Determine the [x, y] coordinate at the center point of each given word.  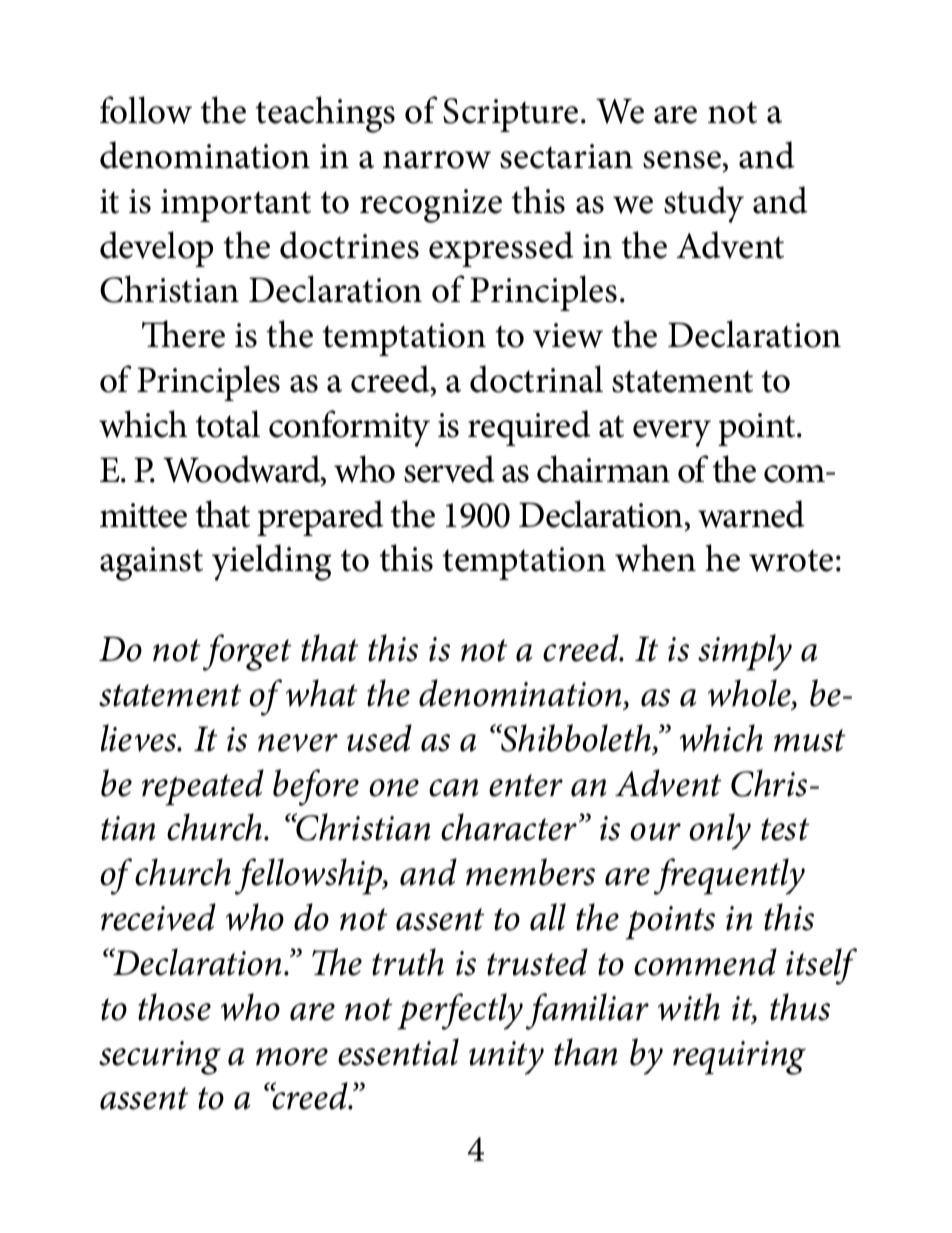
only [720, 831]
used [379, 738]
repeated [203, 787]
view [568, 335]
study [704, 204]
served [449, 469]
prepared [320, 518]
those [174, 1007]
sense [683, 160]
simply [745, 652]
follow [146, 110]
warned [751, 514]
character [510, 827]
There [183, 334]
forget [247, 652]
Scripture [510, 115]
